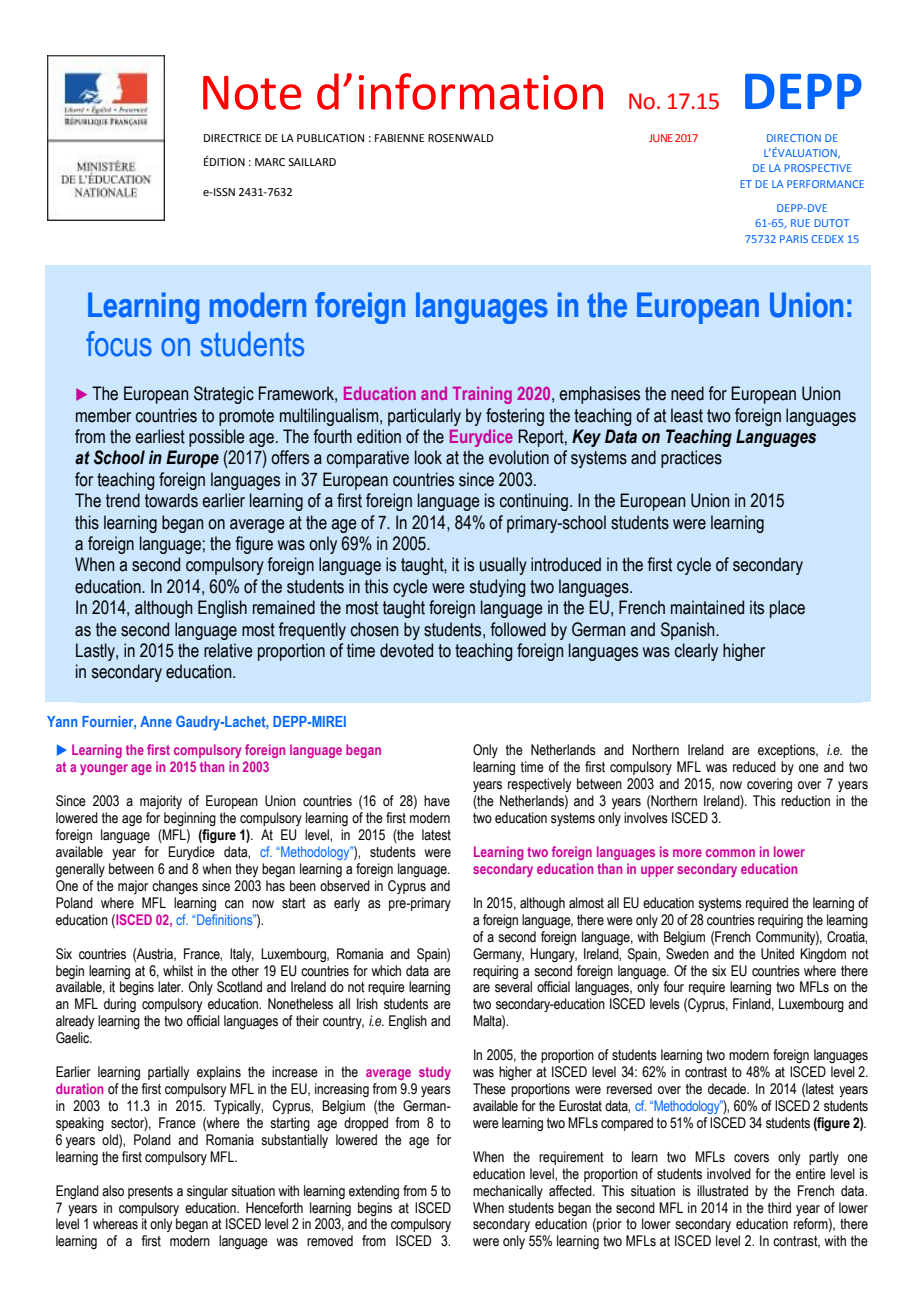  What do you see at coordinates (156, 721) in the document?
I see `Anne` at bounding box center [156, 721].
